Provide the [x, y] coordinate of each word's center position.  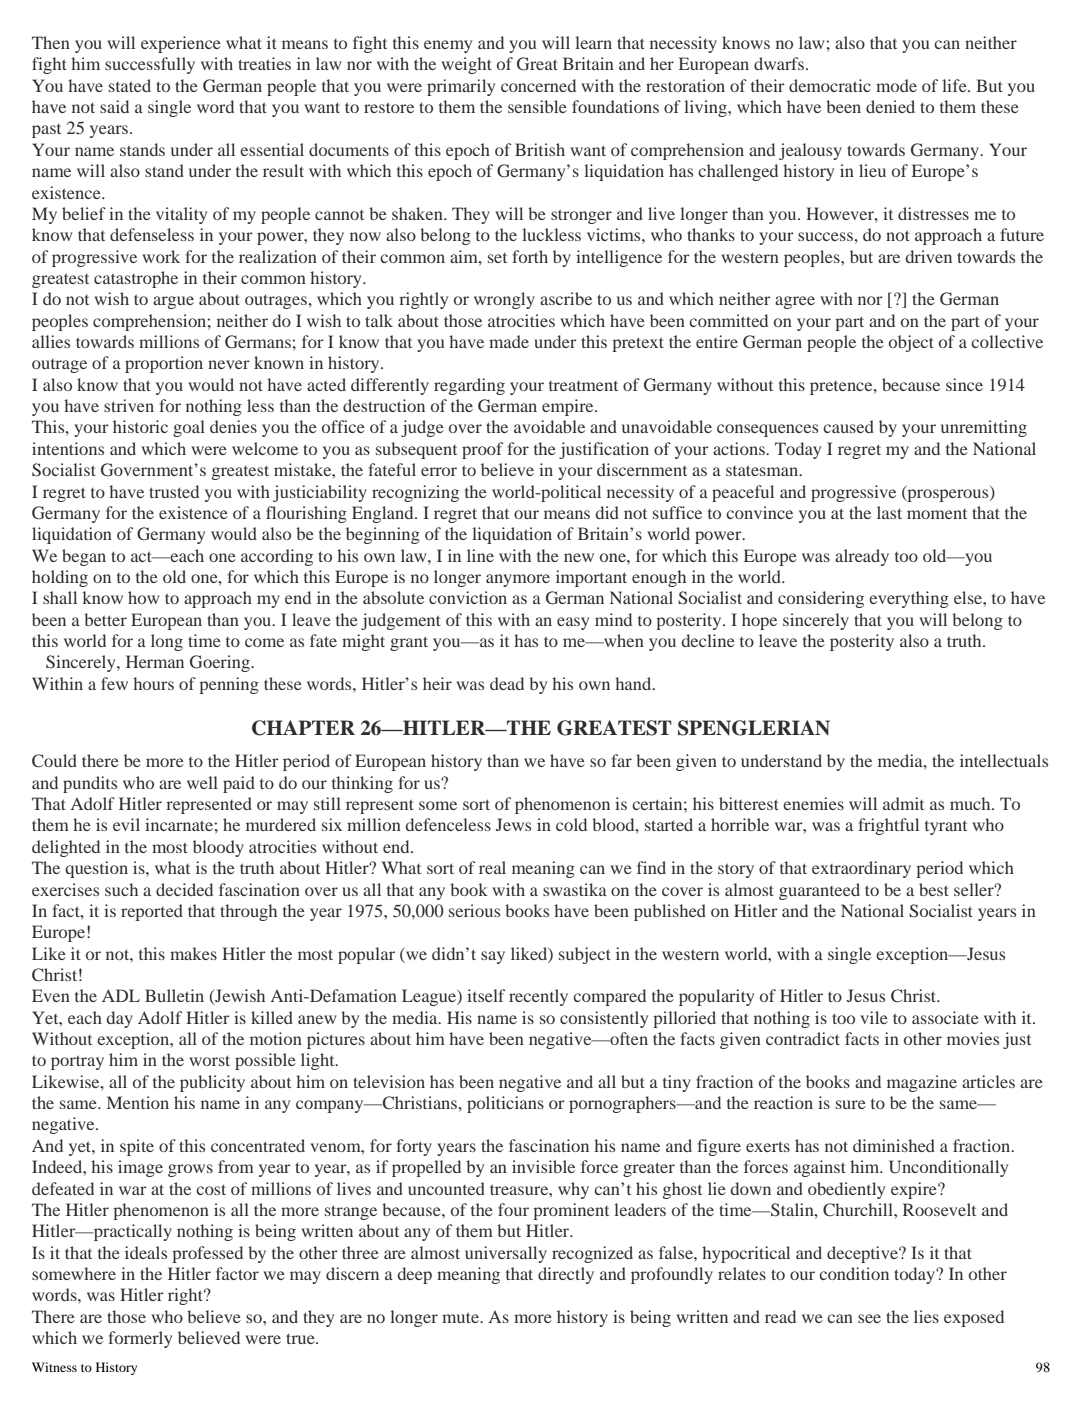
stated [130, 85]
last [889, 512]
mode [896, 85]
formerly [140, 1339]
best [934, 889]
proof [482, 450]
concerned [538, 85]
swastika [575, 889]
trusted [174, 491]
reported [152, 912]
